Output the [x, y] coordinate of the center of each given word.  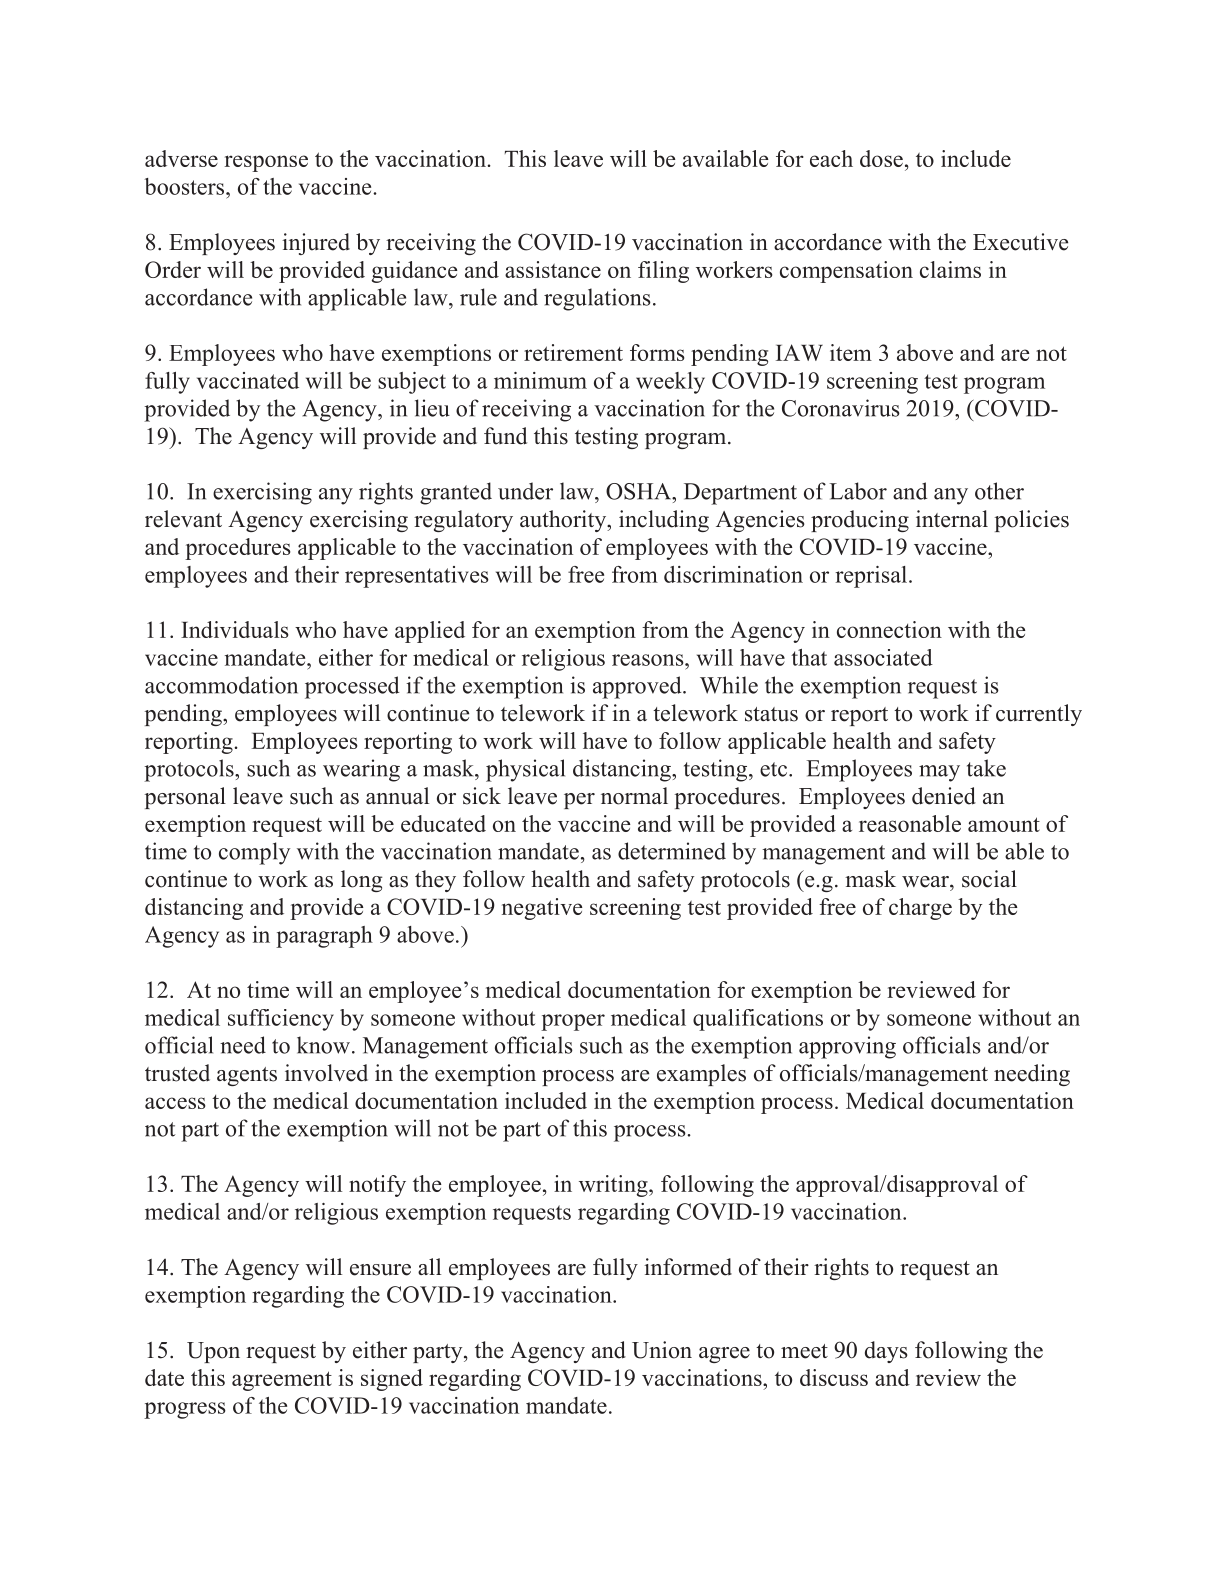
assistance [553, 269]
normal [634, 796]
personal [185, 798]
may [939, 773]
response [266, 163]
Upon [213, 1352]
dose [881, 158]
